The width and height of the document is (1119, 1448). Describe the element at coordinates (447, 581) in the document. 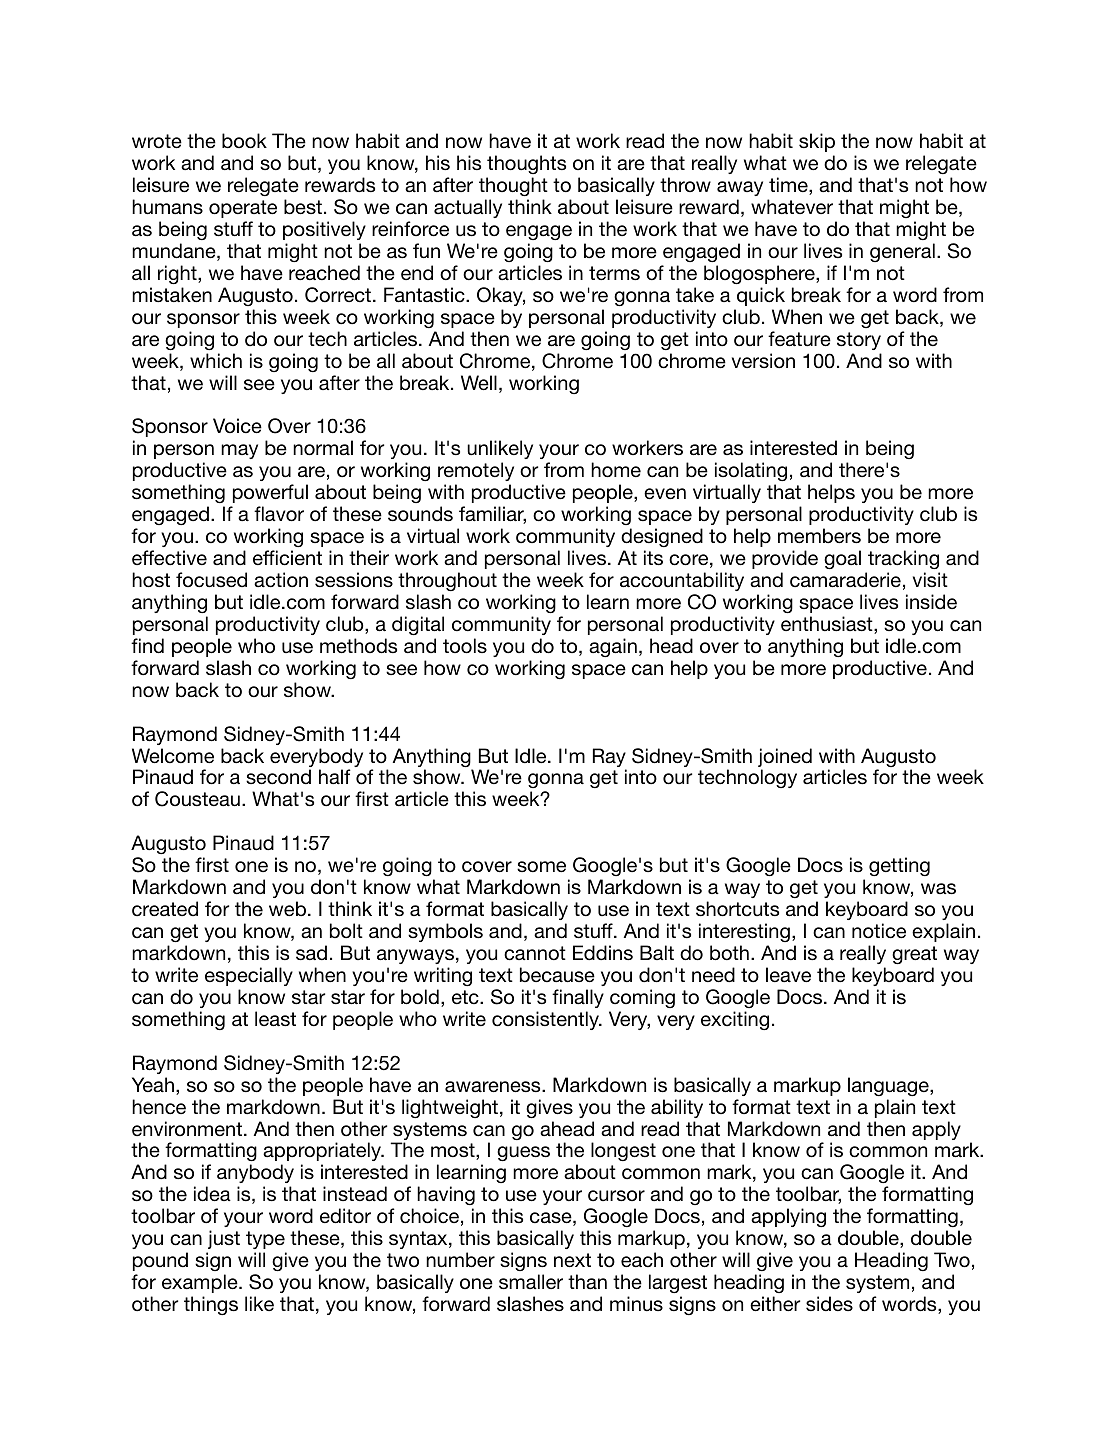

I see `throughout` at that location.
